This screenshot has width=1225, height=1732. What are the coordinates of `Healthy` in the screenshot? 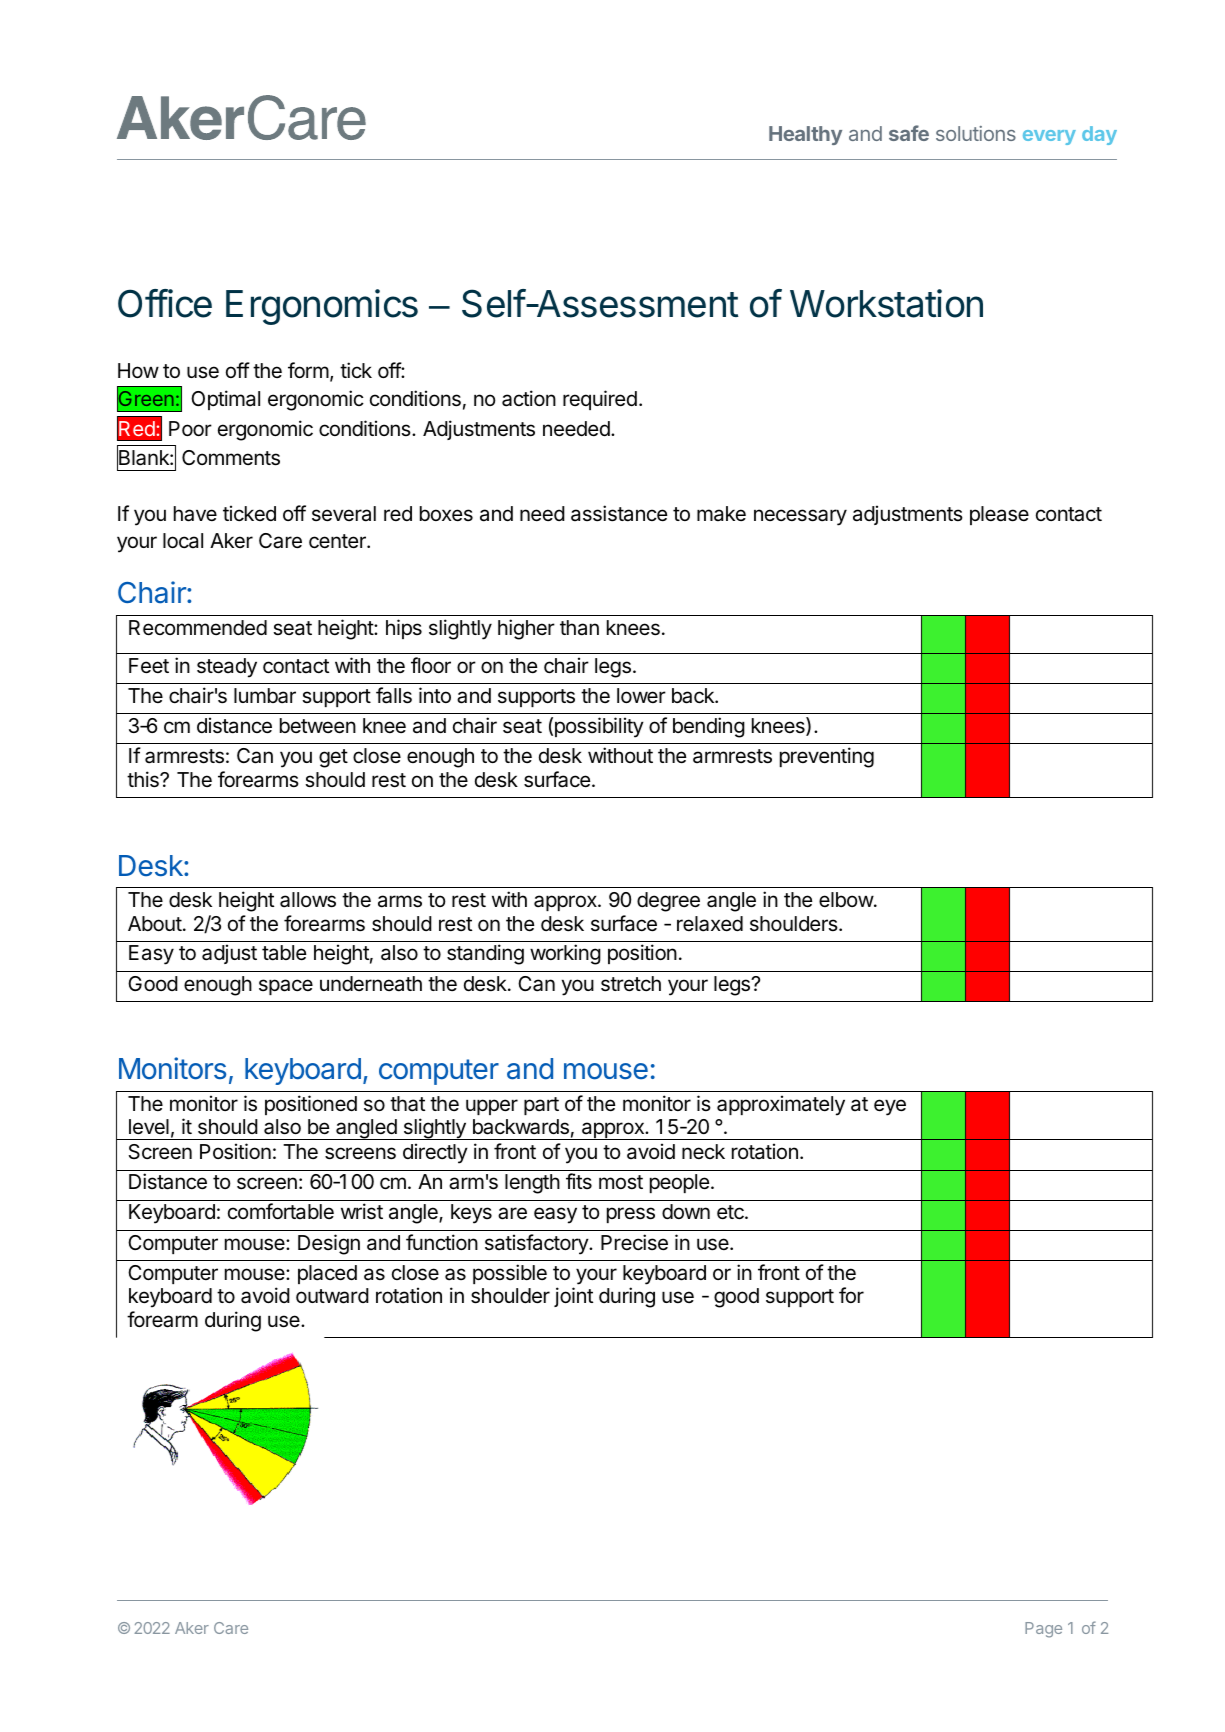 It's located at (805, 135).
